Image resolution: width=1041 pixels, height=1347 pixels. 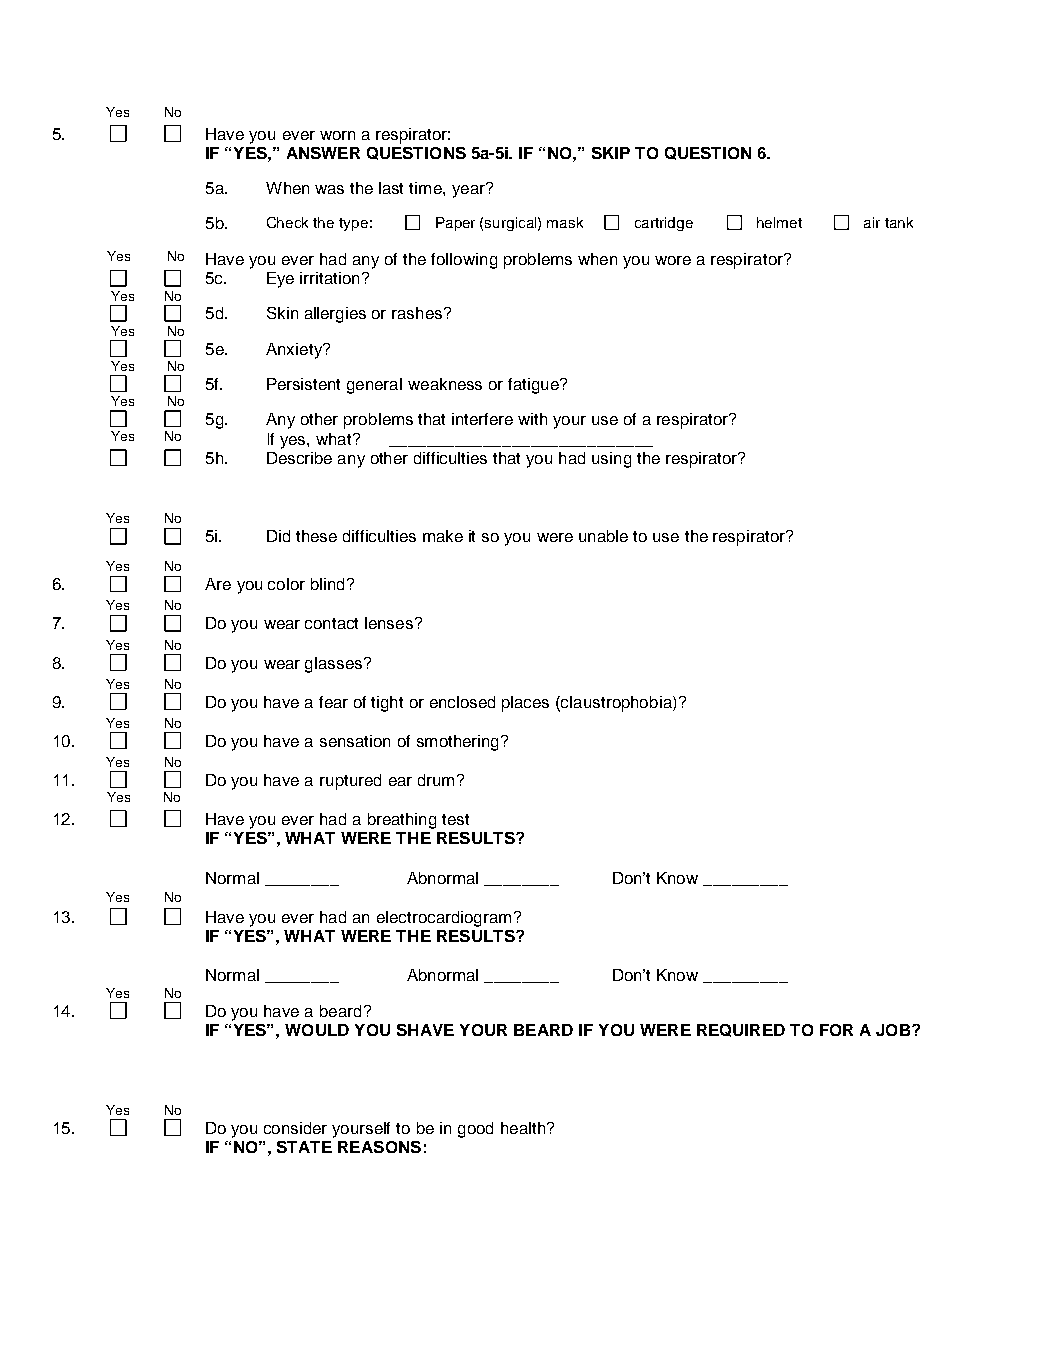 What do you see at coordinates (295, 351) in the image?
I see `Anxiety` at bounding box center [295, 351].
